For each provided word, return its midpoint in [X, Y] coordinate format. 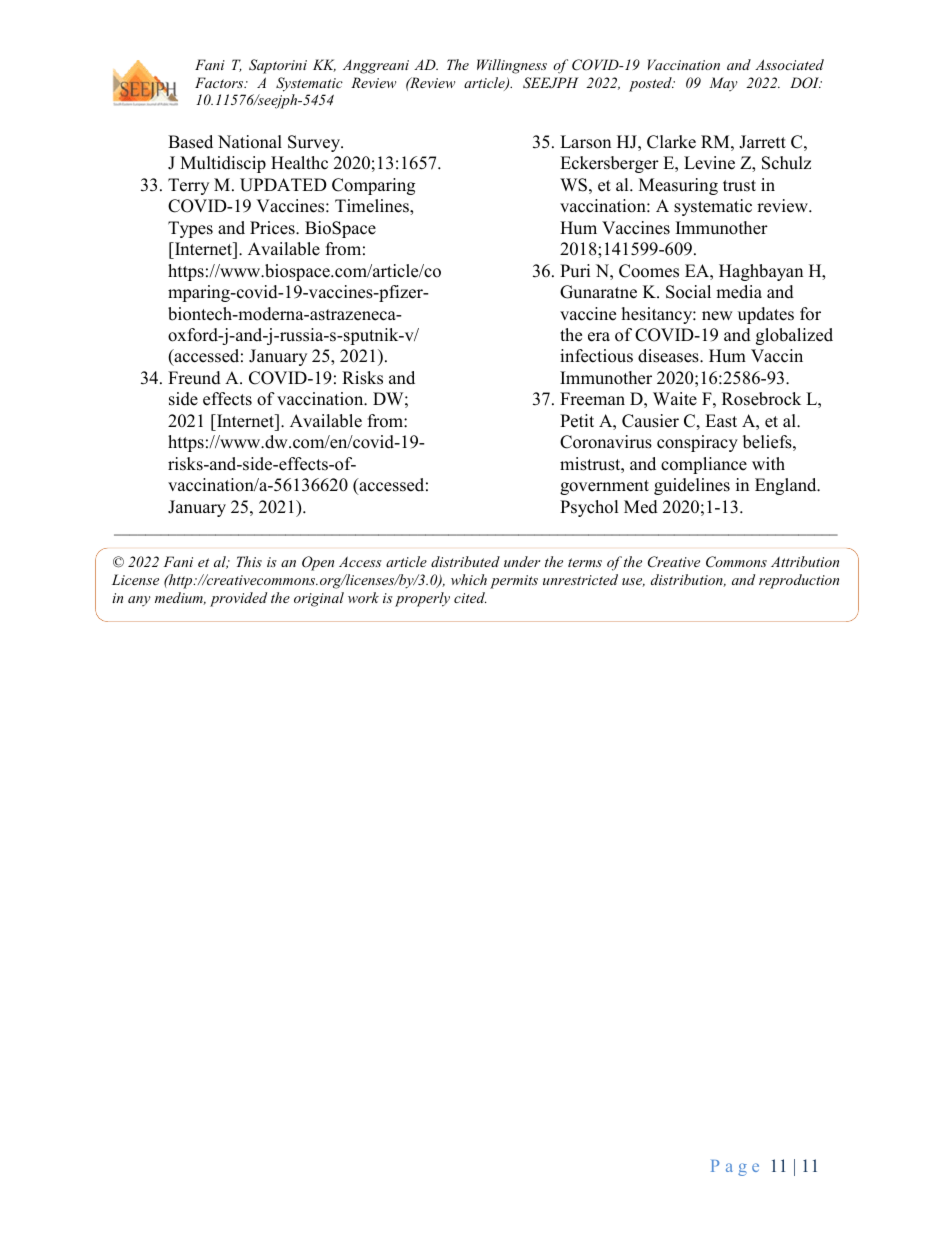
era [599, 337]
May [723, 84]
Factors [220, 82]
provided [238, 599]
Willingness [512, 66]
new [717, 316]
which [469, 579]
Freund [194, 378]
